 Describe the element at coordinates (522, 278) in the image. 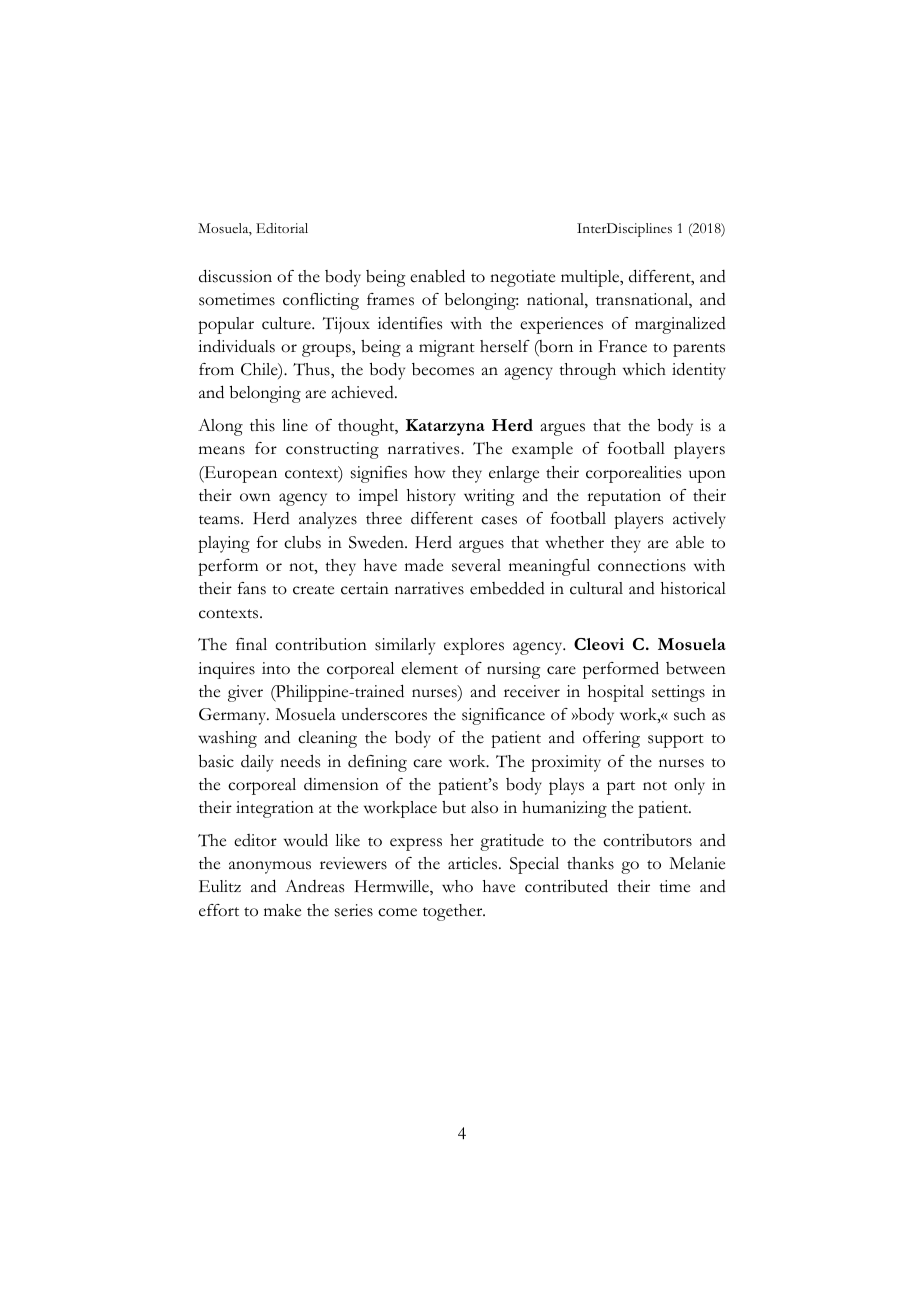

I see `negotiate` at that location.
